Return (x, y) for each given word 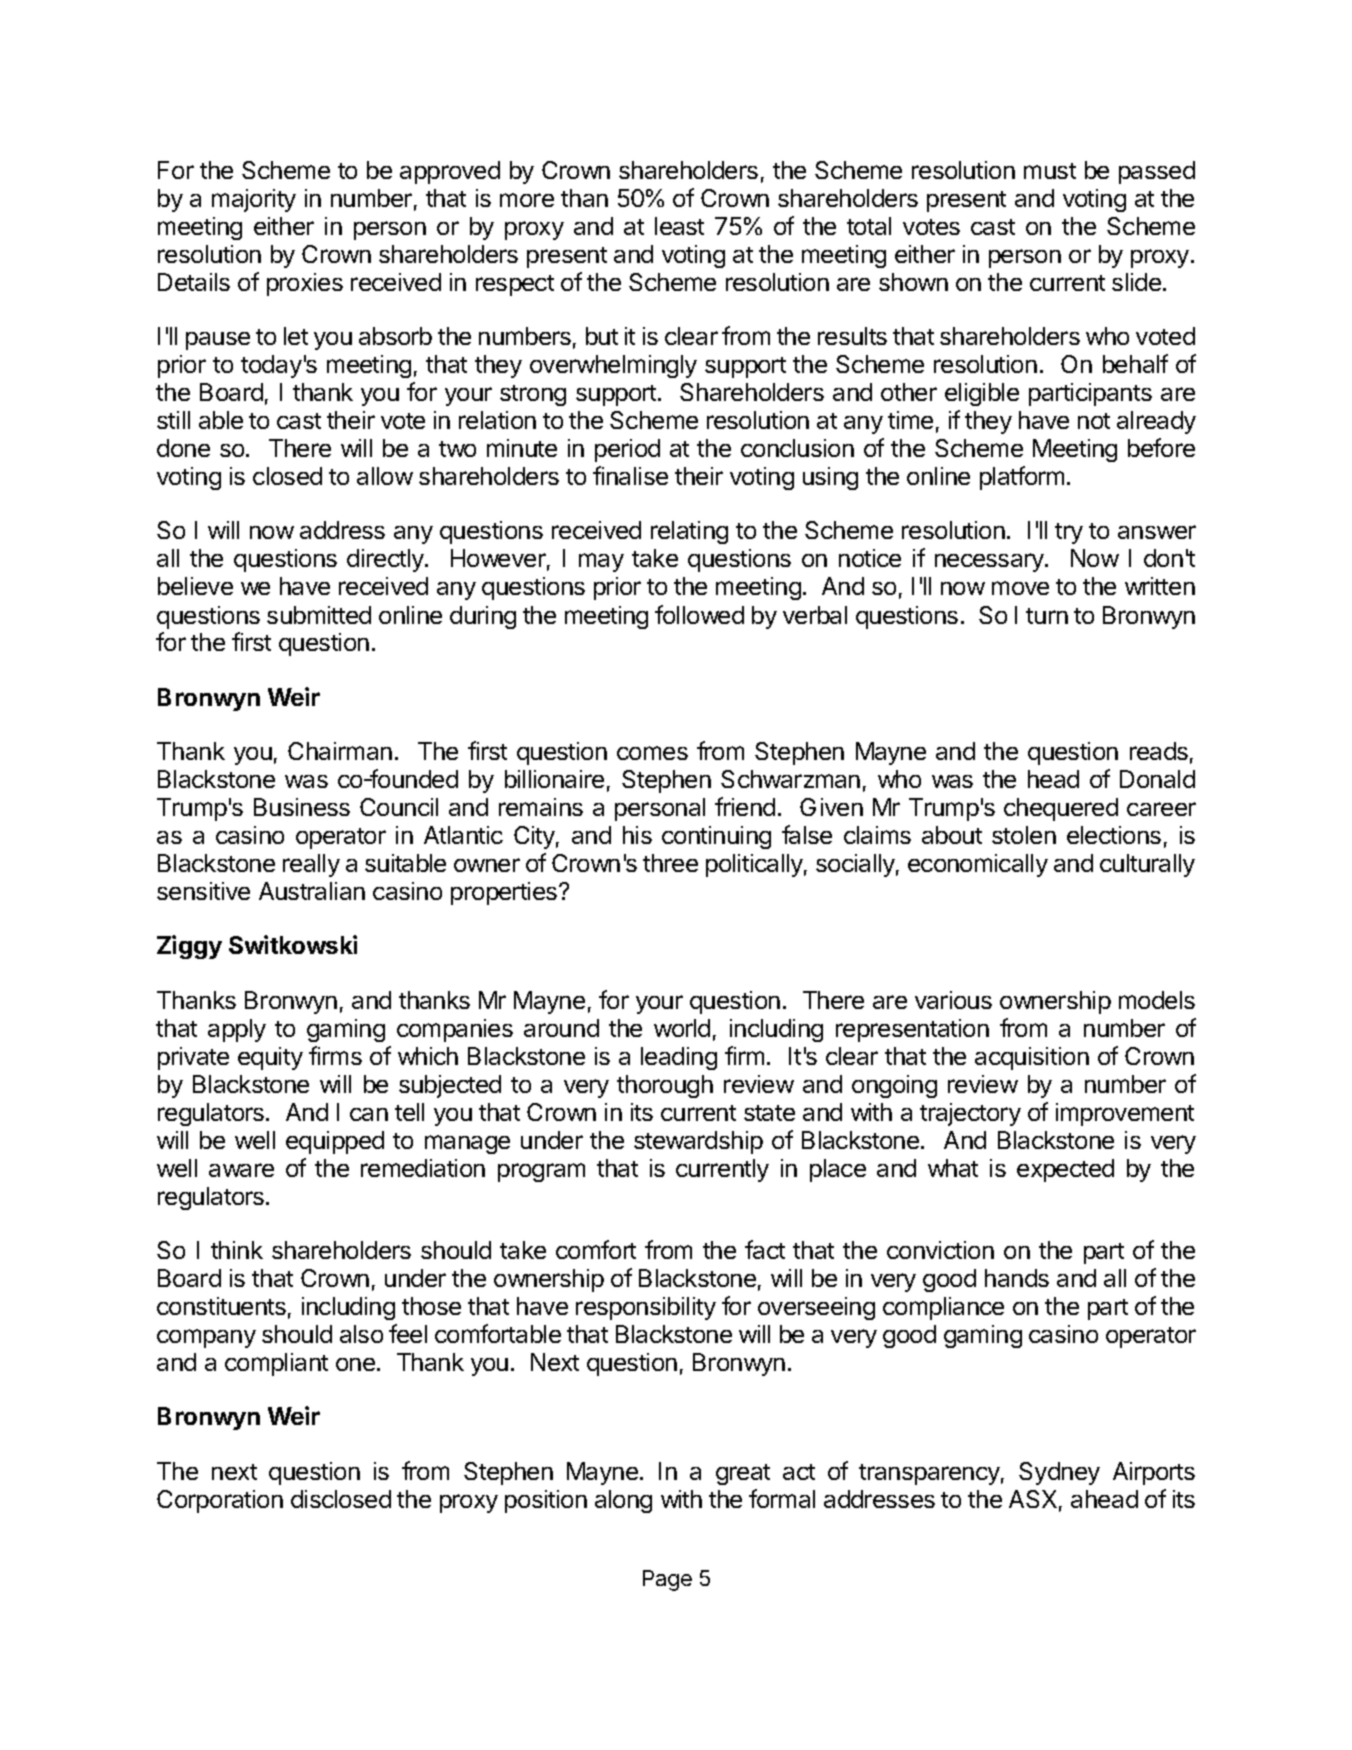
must (1050, 171)
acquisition (1032, 1058)
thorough (665, 1086)
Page (667, 1580)
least (679, 226)
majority (254, 200)
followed (699, 614)
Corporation (220, 1501)
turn (1047, 616)
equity (270, 1058)
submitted (319, 615)
